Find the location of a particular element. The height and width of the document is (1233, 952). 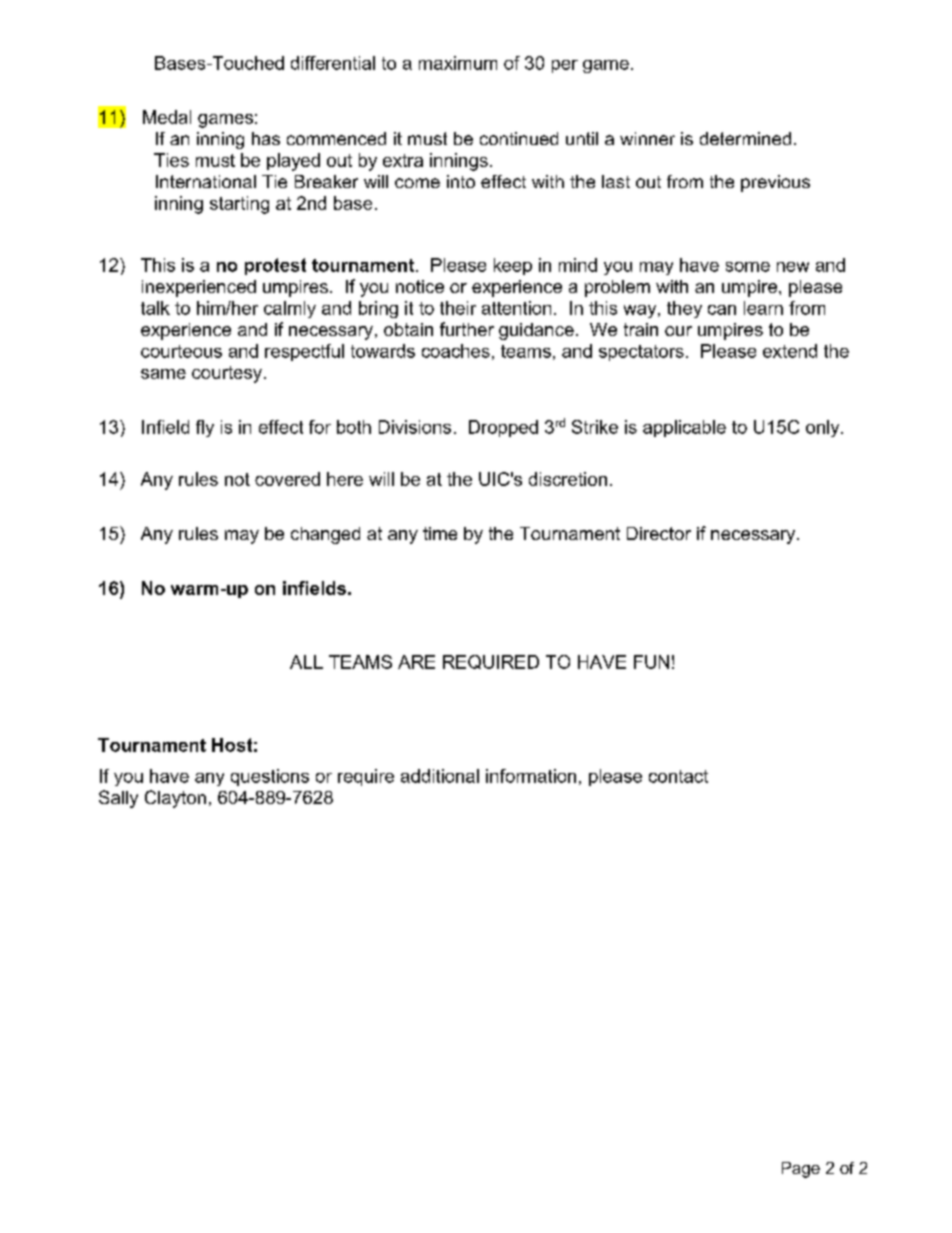

maximum is located at coordinates (458, 63).
